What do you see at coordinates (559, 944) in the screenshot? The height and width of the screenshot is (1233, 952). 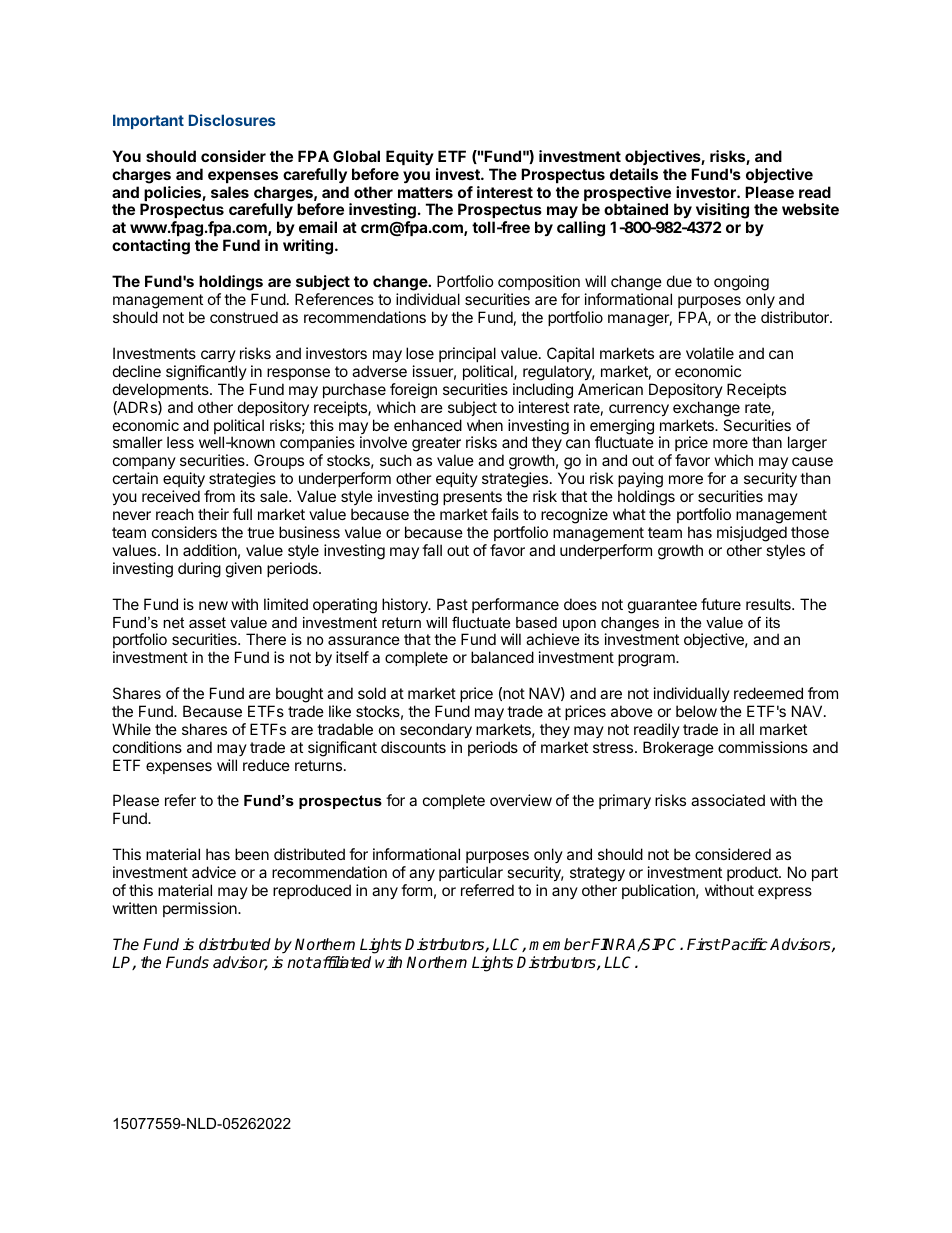 I see `member` at bounding box center [559, 944].
